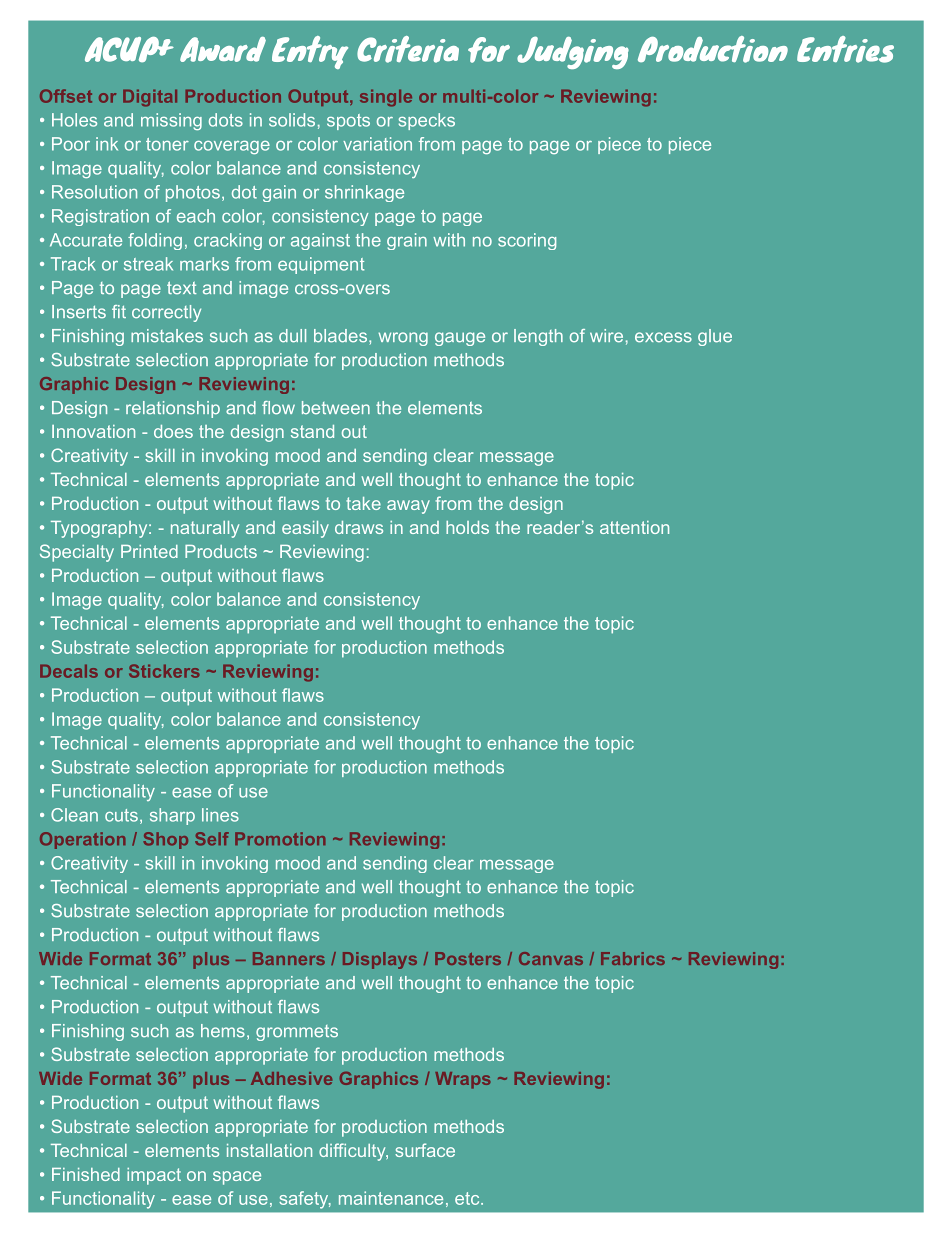  Describe the element at coordinates (467, 527) in the screenshot. I see `holds` at that location.
